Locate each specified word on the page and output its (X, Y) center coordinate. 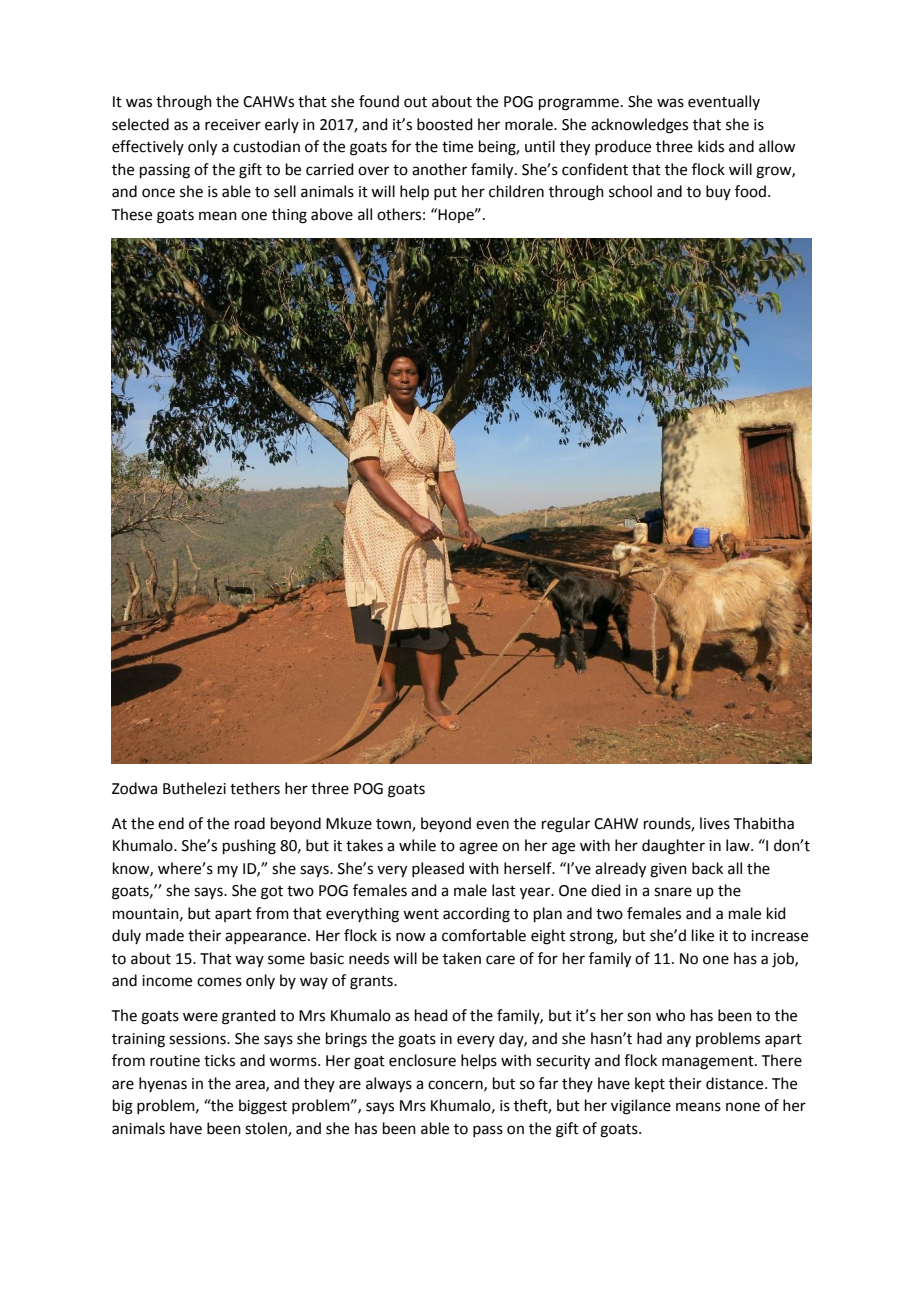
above (332, 214)
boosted (445, 124)
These (132, 214)
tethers (255, 788)
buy (718, 192)
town (394, 825)
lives (715, 823)
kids (711, 146)
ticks (219, 1060)
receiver (233, 125)
